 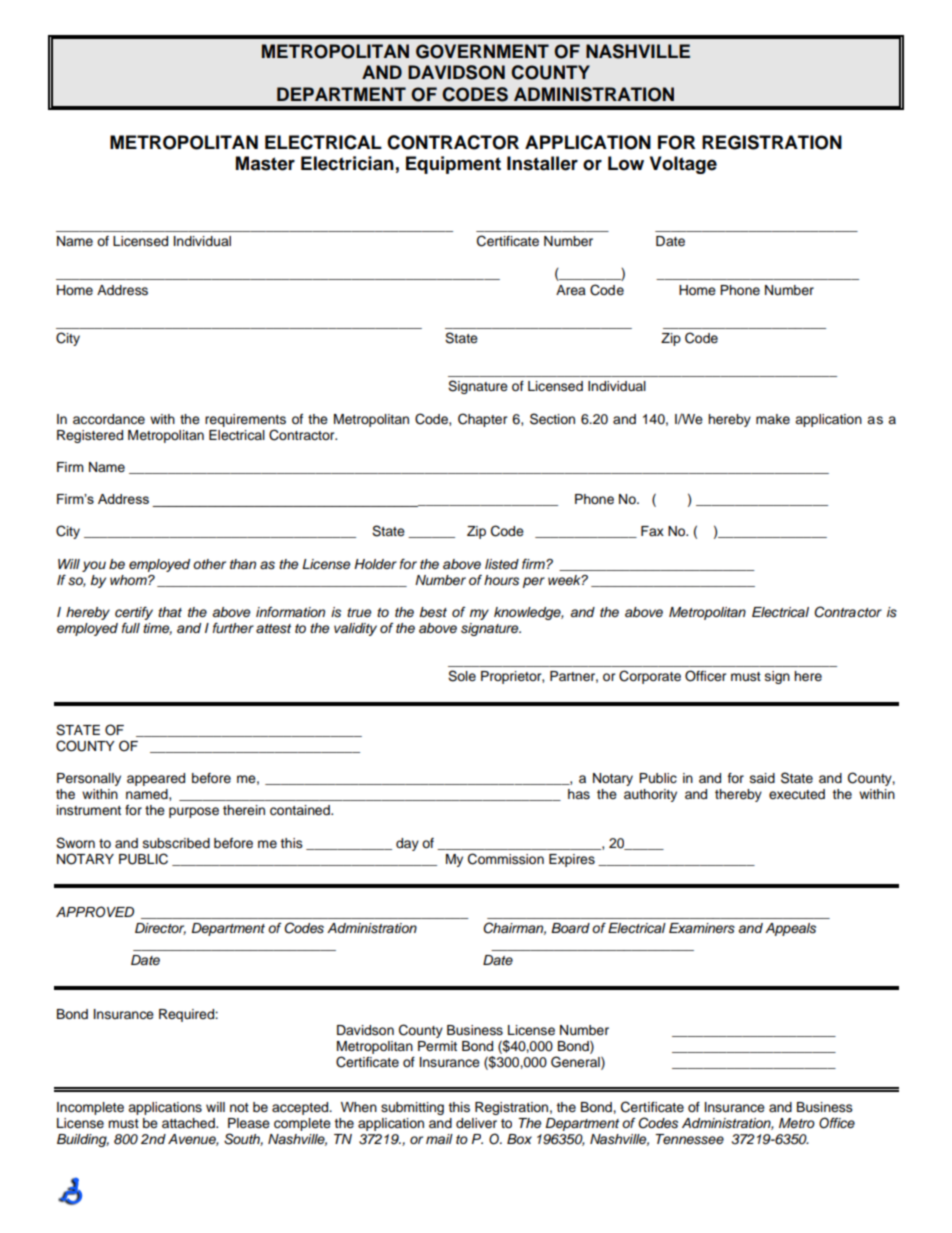 I want to click on that, so click(x=170, y=612).
